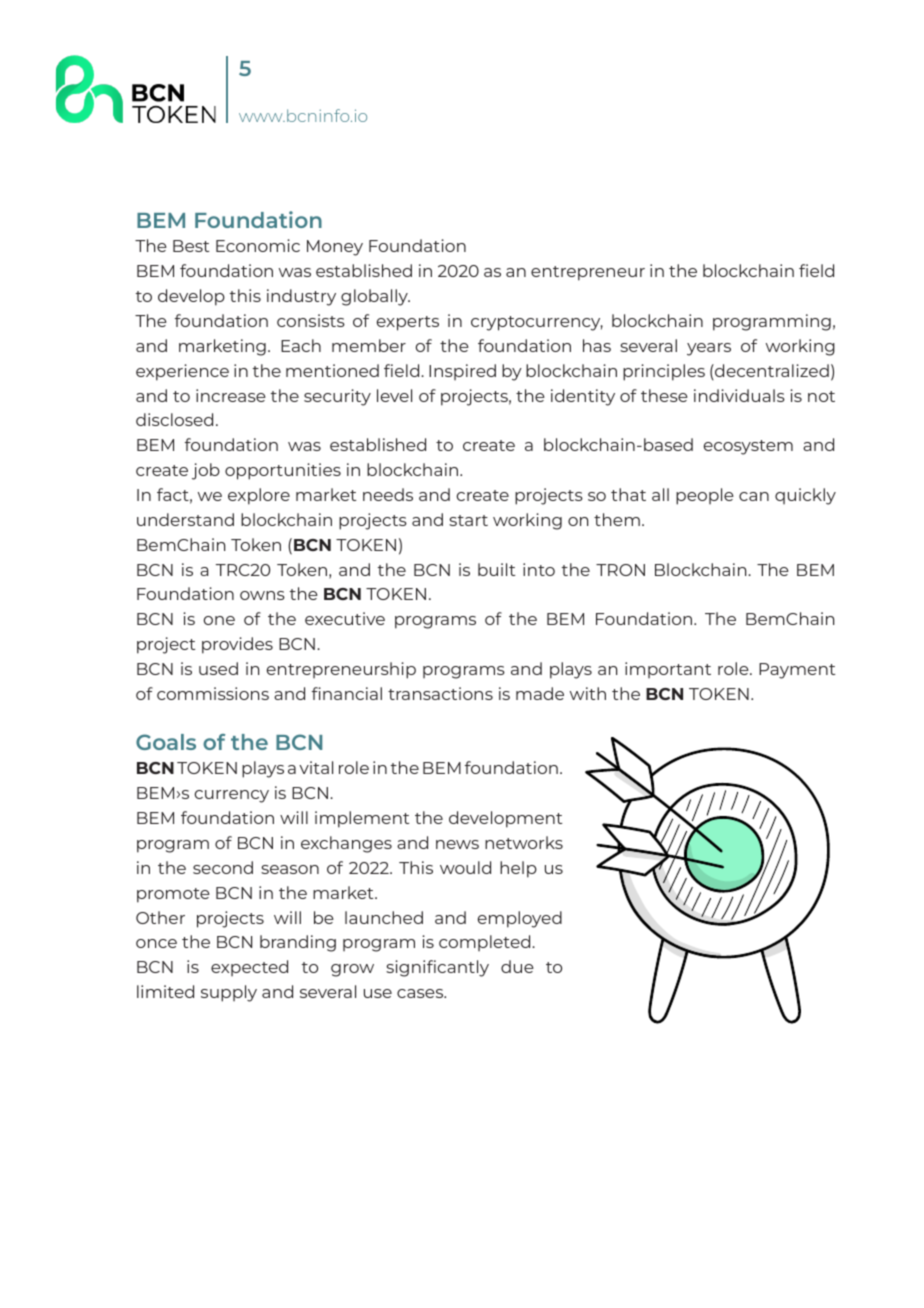 Image resolution: width=924 pixels, height=1308 pixels. What do you see at coordinates (517, 966) in the image?
I see `due` at bounding box center [517, 966].
